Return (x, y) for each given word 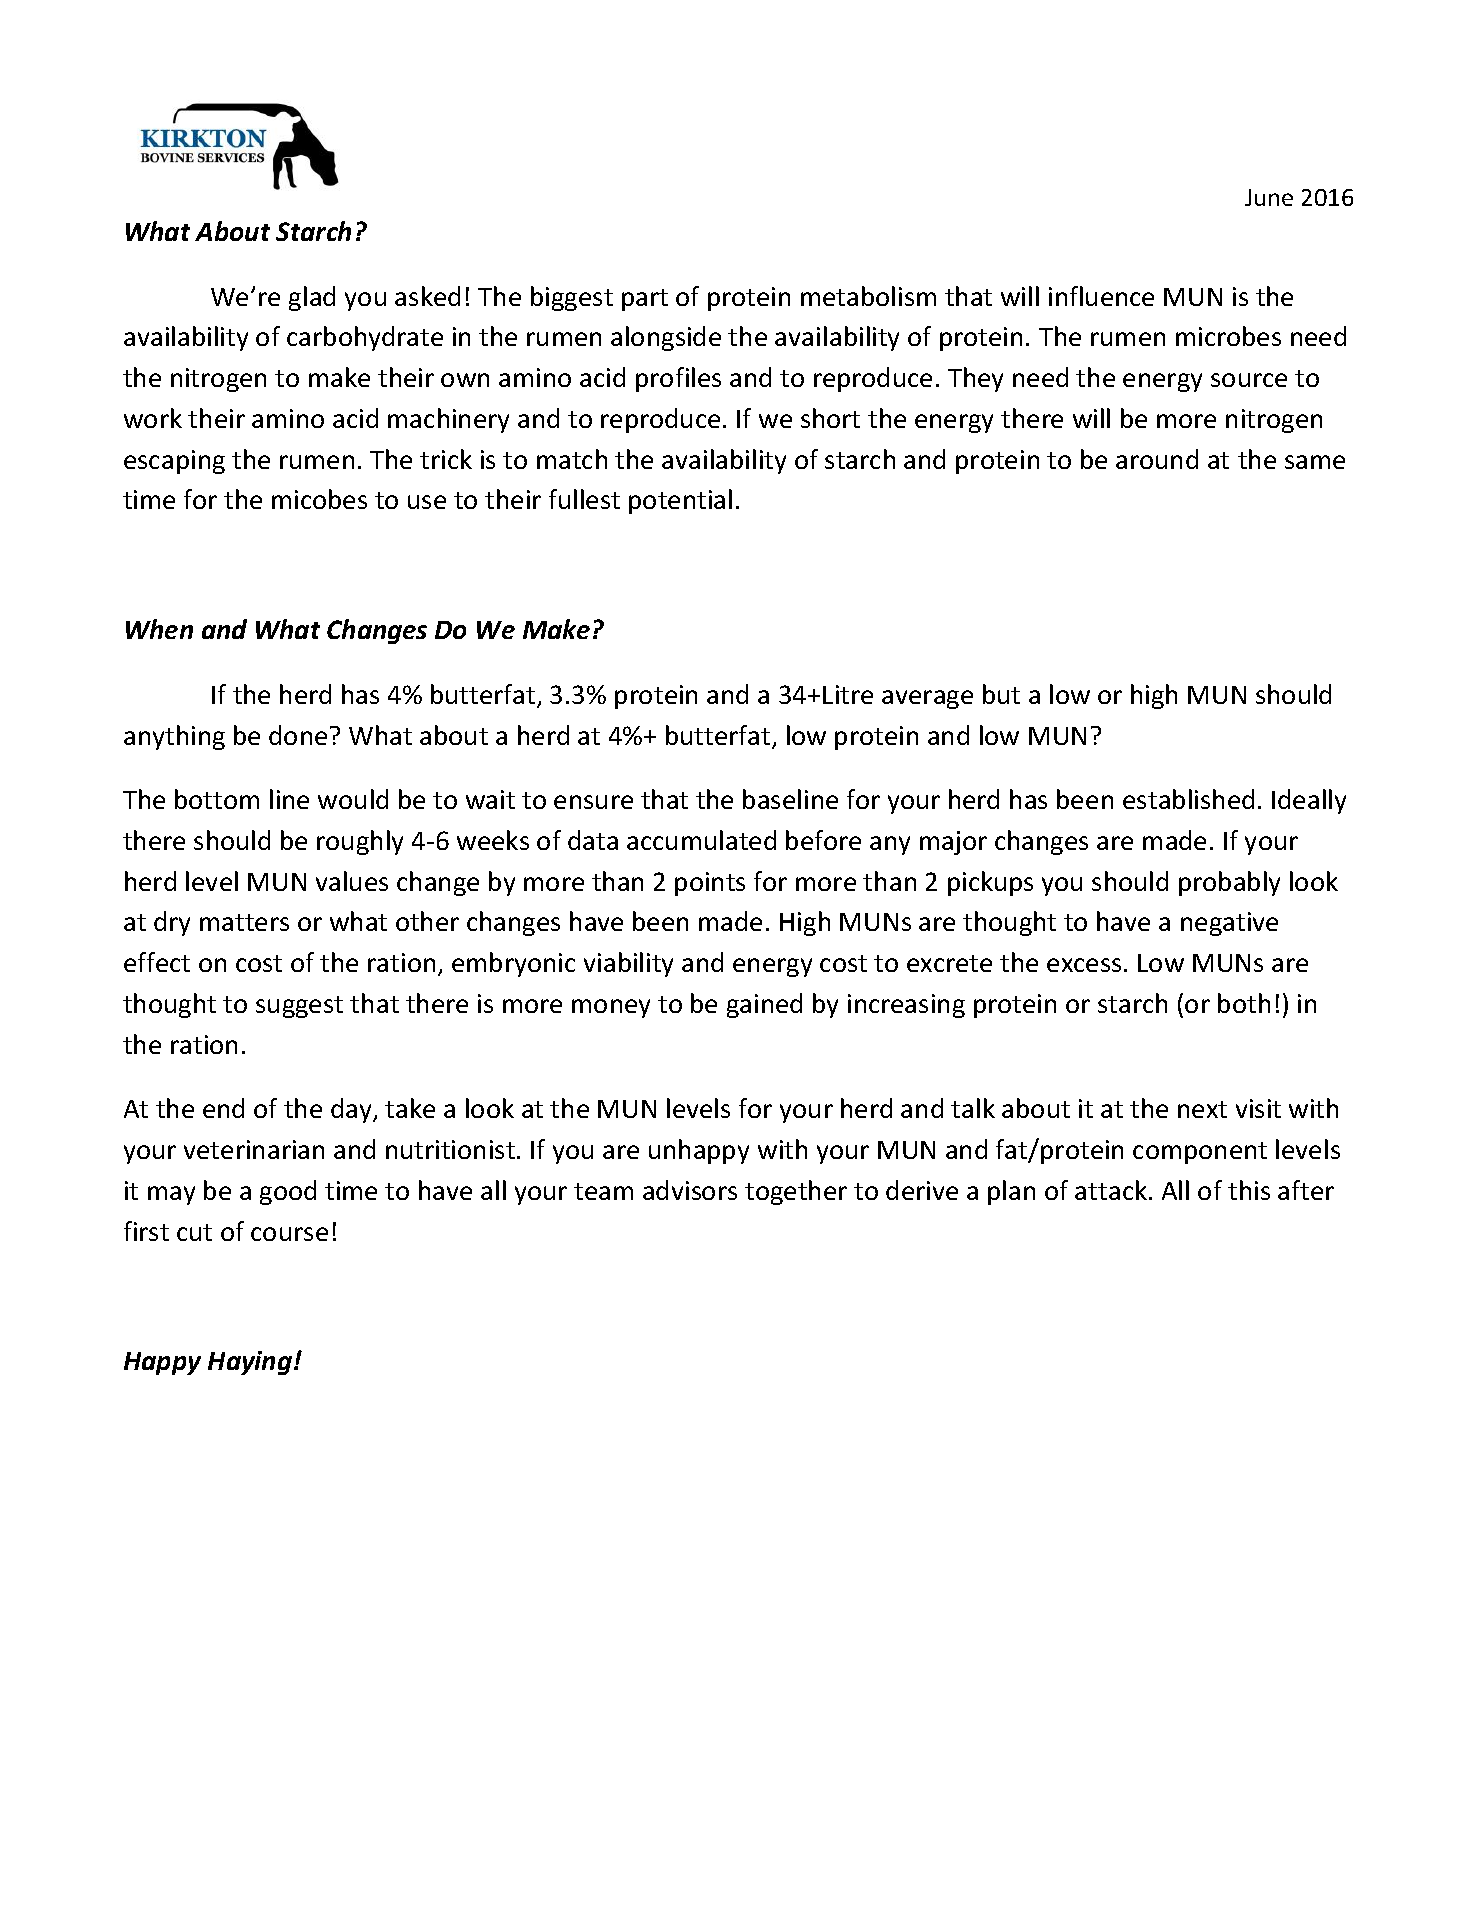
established (1188, 799)
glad (312, 298)
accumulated (701, 840)
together (796, 1192)
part (645, 300)
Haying (251, 1363)
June (1269, 197)
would (353, 799)
